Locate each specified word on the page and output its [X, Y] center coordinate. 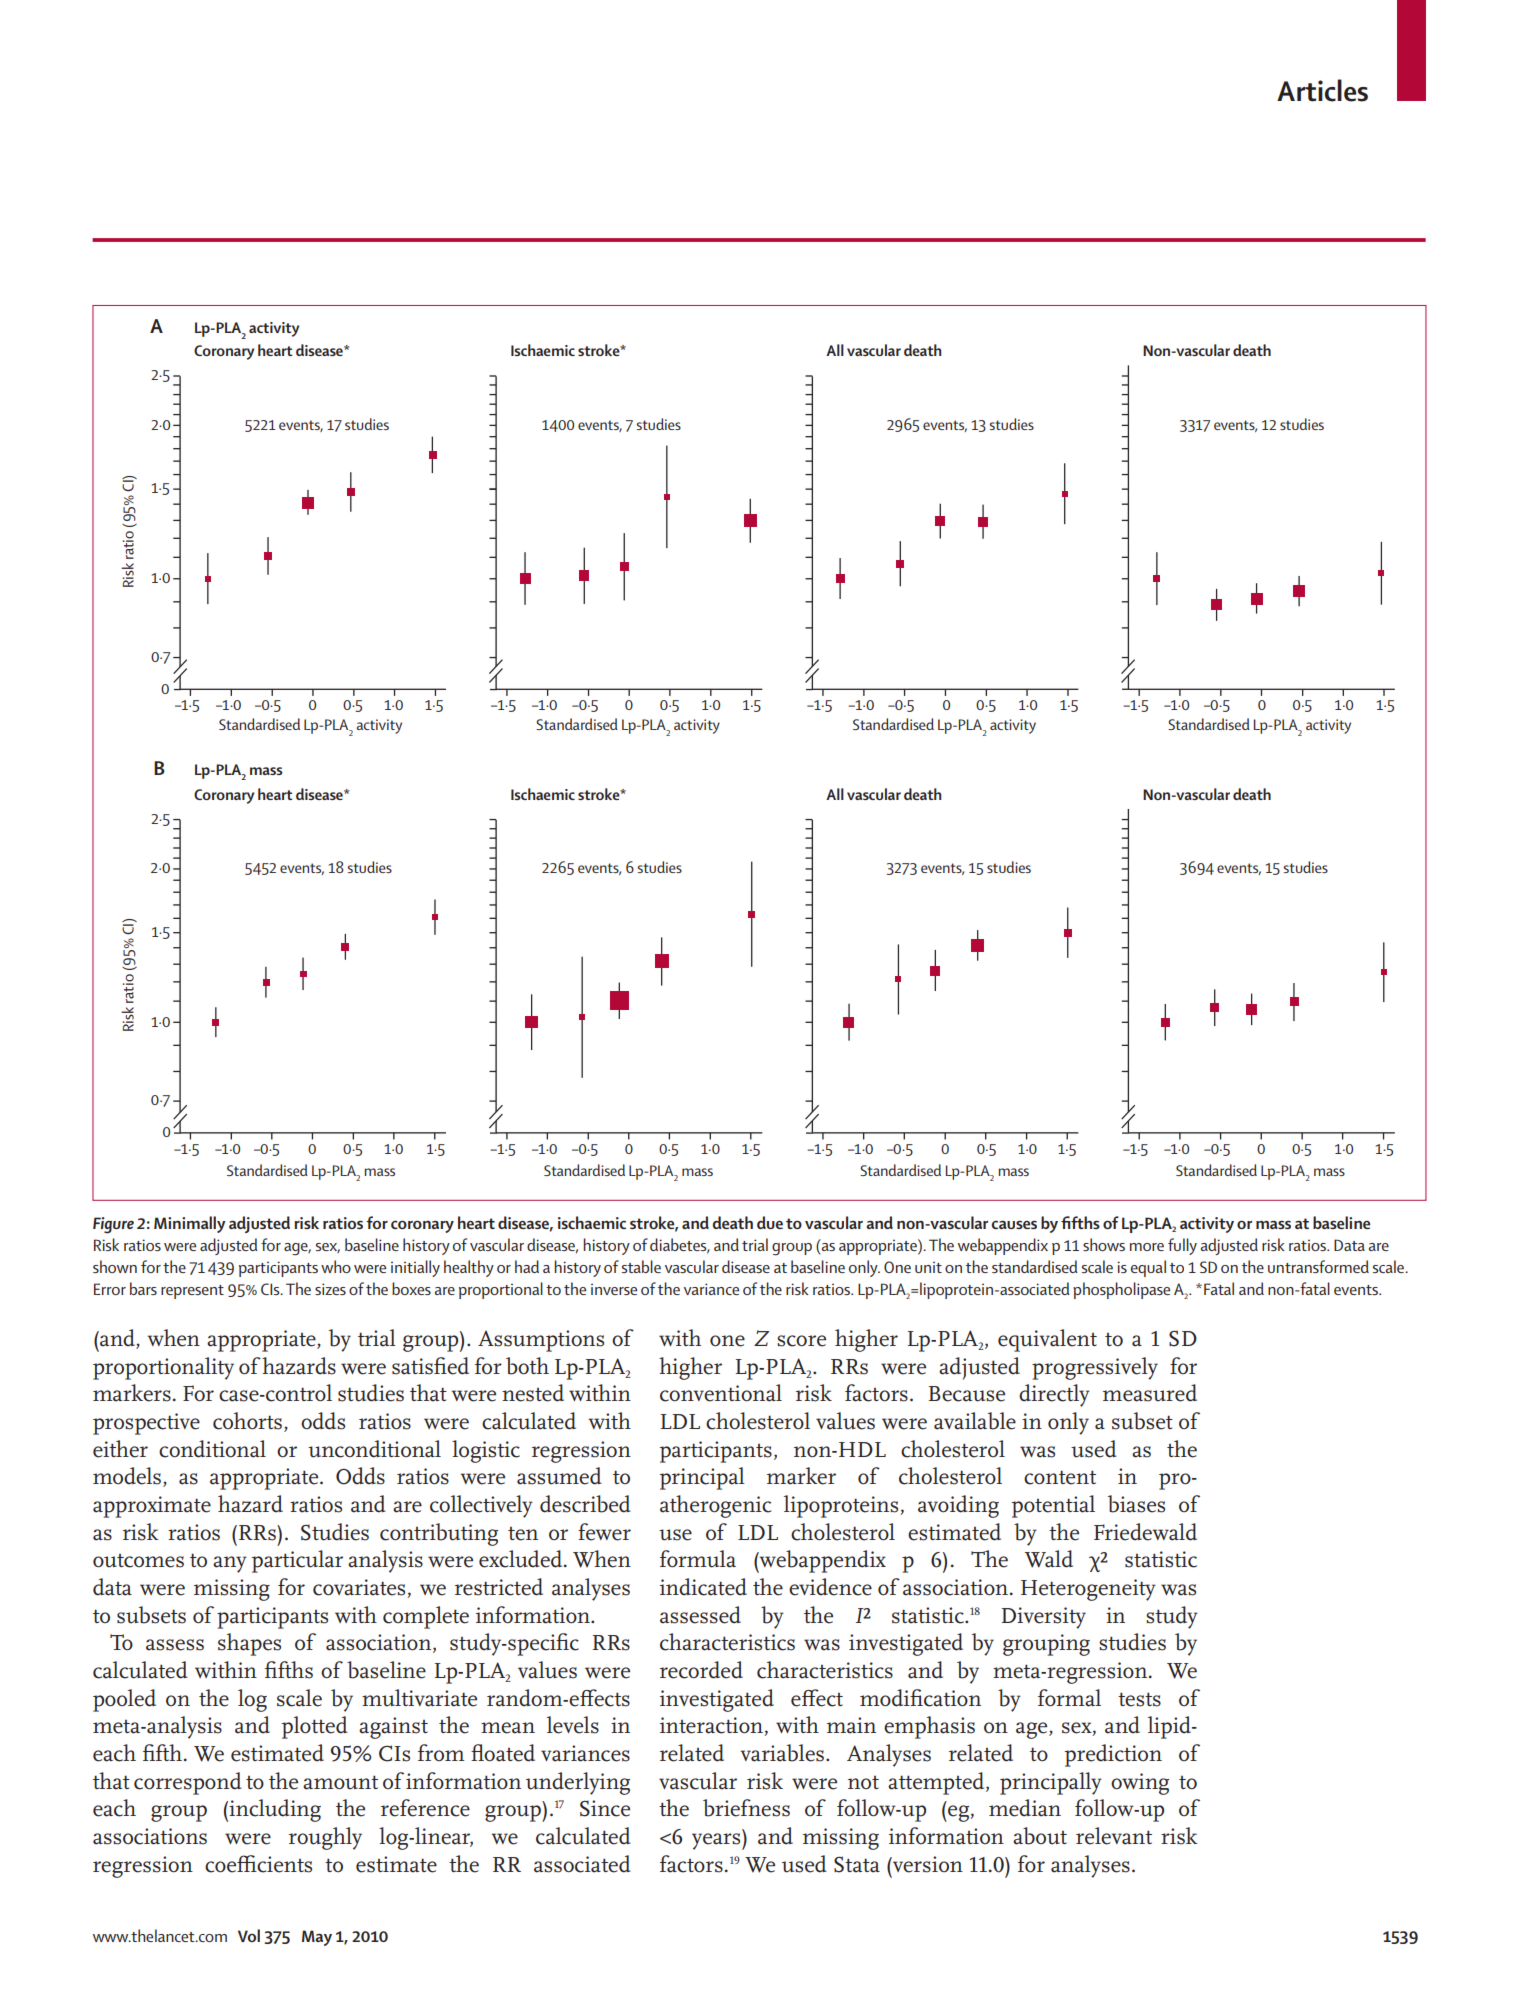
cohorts [247, 1421]
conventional [721, 1393]
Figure [113, 1225]
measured [1150, 1393]
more [1147, 1247]
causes [1014, 1224]
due [770, 1222]
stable [641, 1266]
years [717, 1841]
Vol [249, 1935]
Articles [1322, 90]
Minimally [190, 1224]
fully [1182, 1246]
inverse [614, 1289]
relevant [1114, 1836]
